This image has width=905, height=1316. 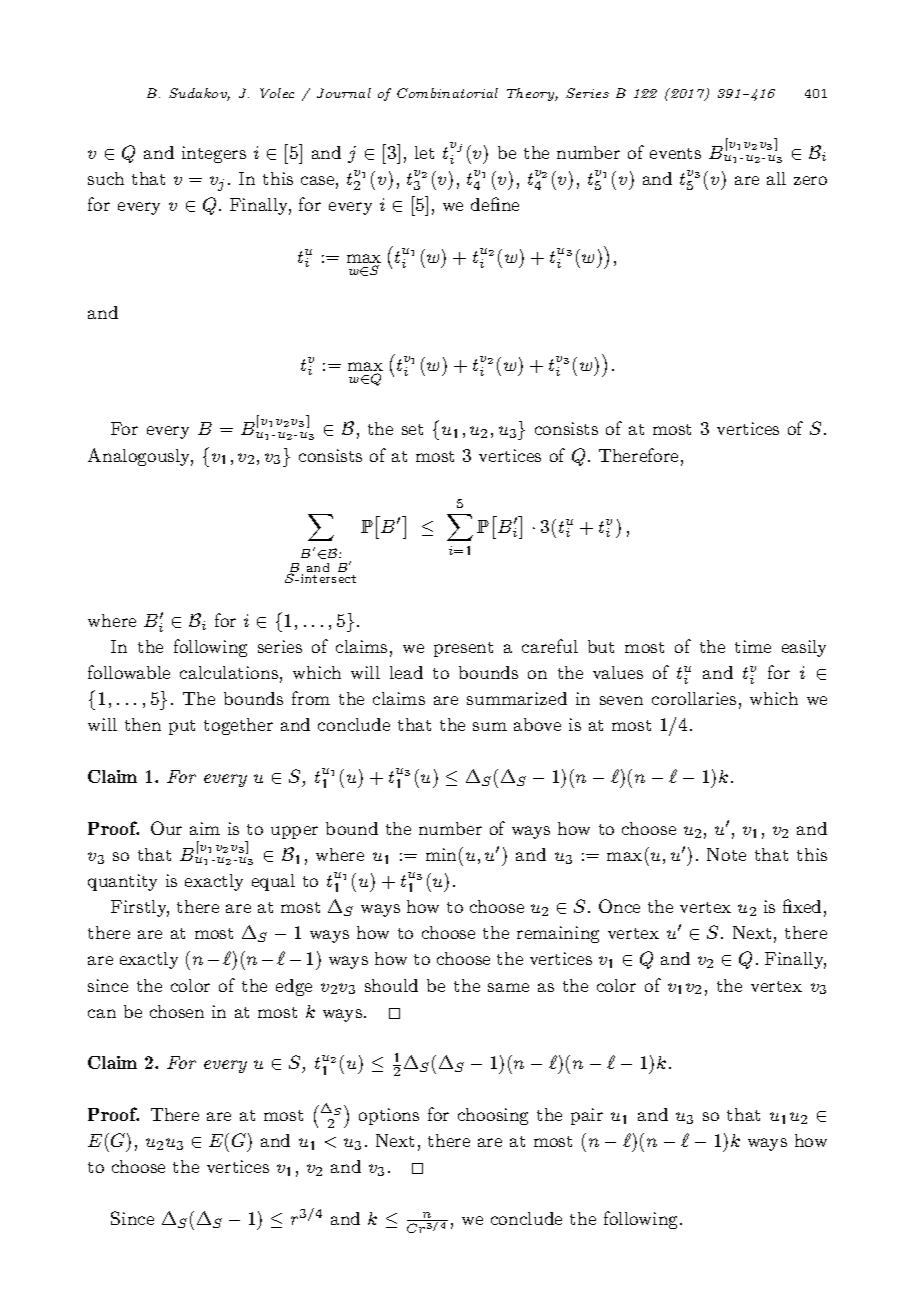 I want to click on put, so click(x=182, y=727).
